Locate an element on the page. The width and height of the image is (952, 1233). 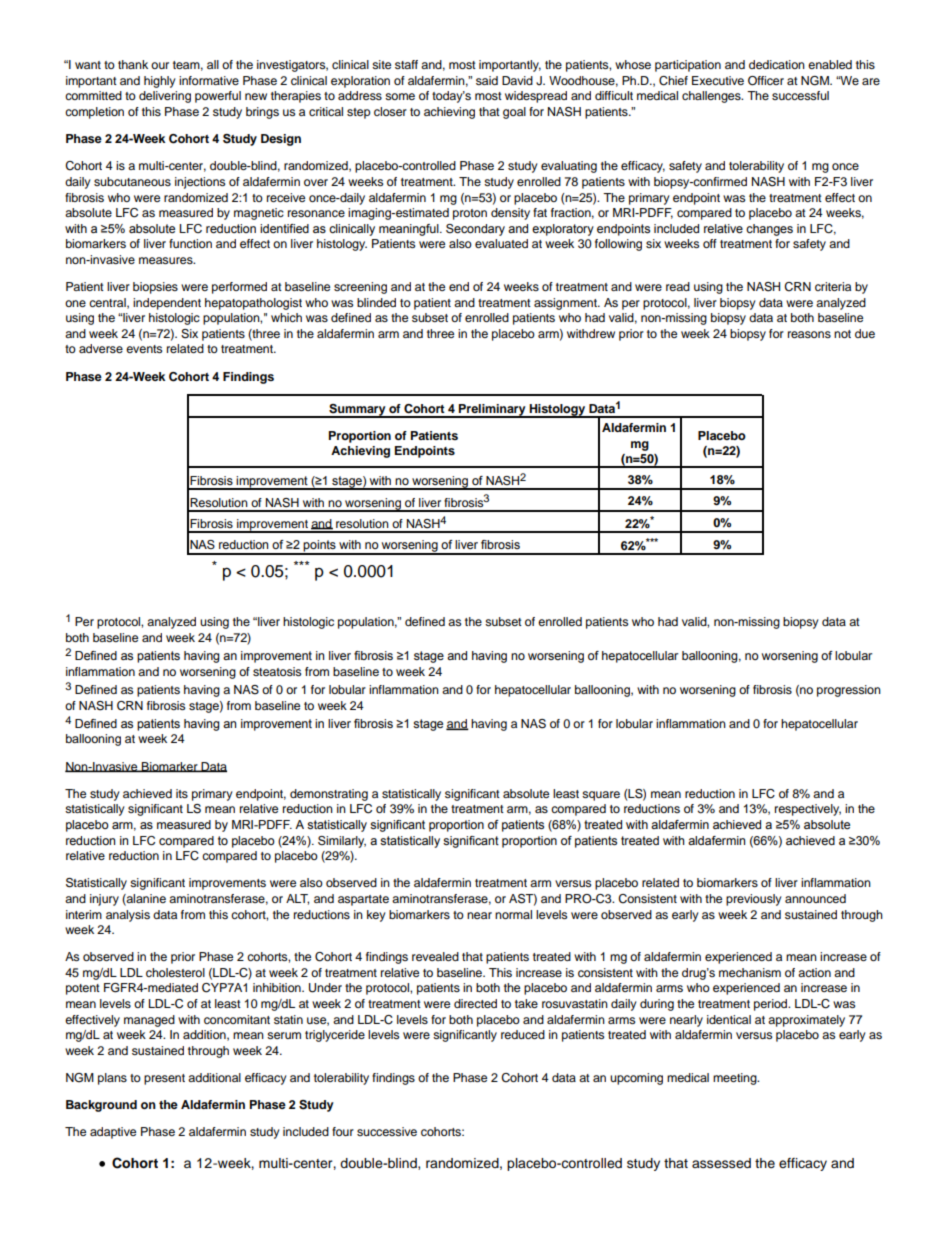
assessed is located at coordinates (721, 1163).
